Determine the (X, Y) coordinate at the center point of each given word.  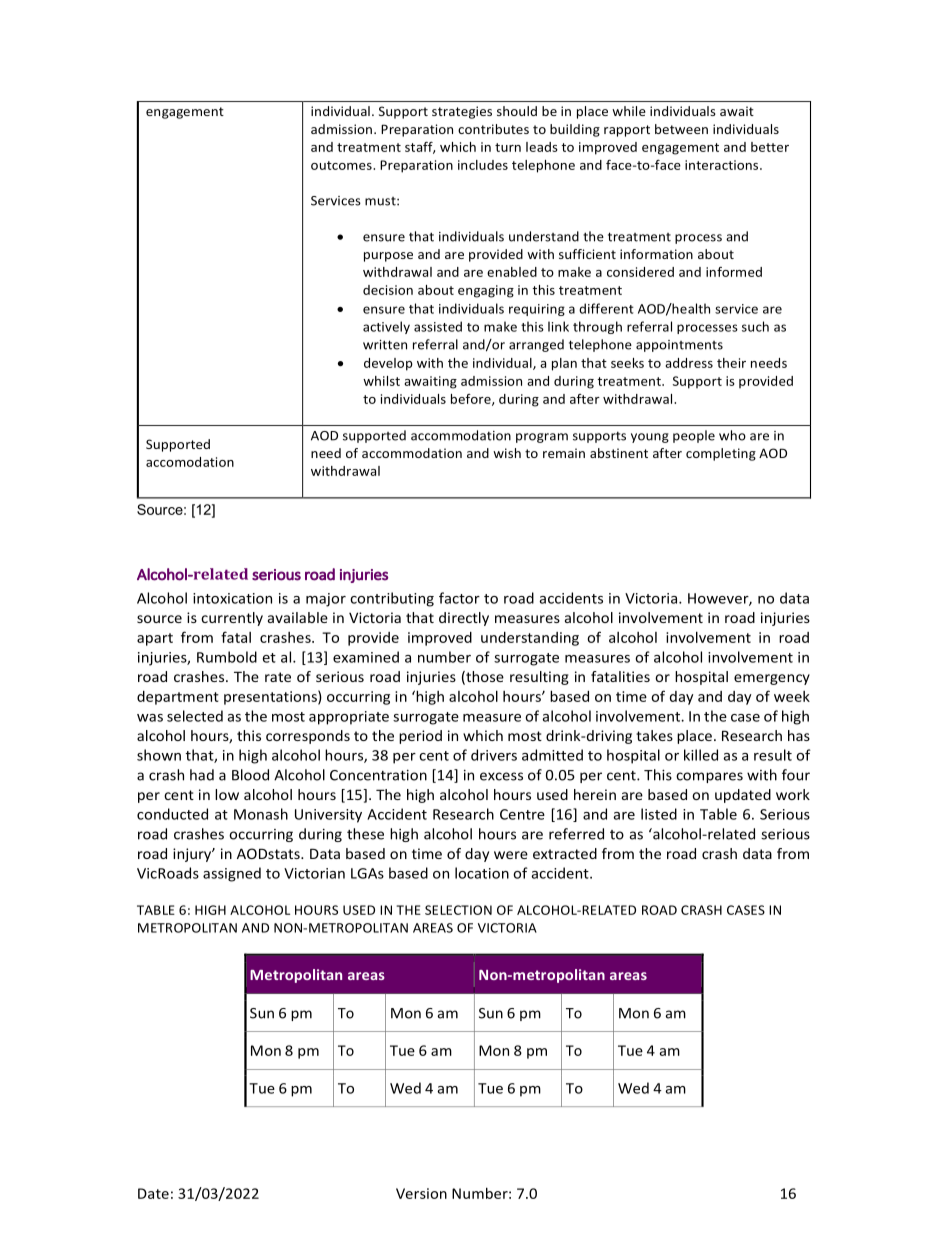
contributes (493, 129)
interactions (723, 165)
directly (464, 619)
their (731, 363)
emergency (772, 679)
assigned (232, 874)
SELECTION (458, 910)
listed (659, 814)
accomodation (190, 462)
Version (421, 1193)
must (381, 201)
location (482, 873)
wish (507, 453)
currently (232, 619)
